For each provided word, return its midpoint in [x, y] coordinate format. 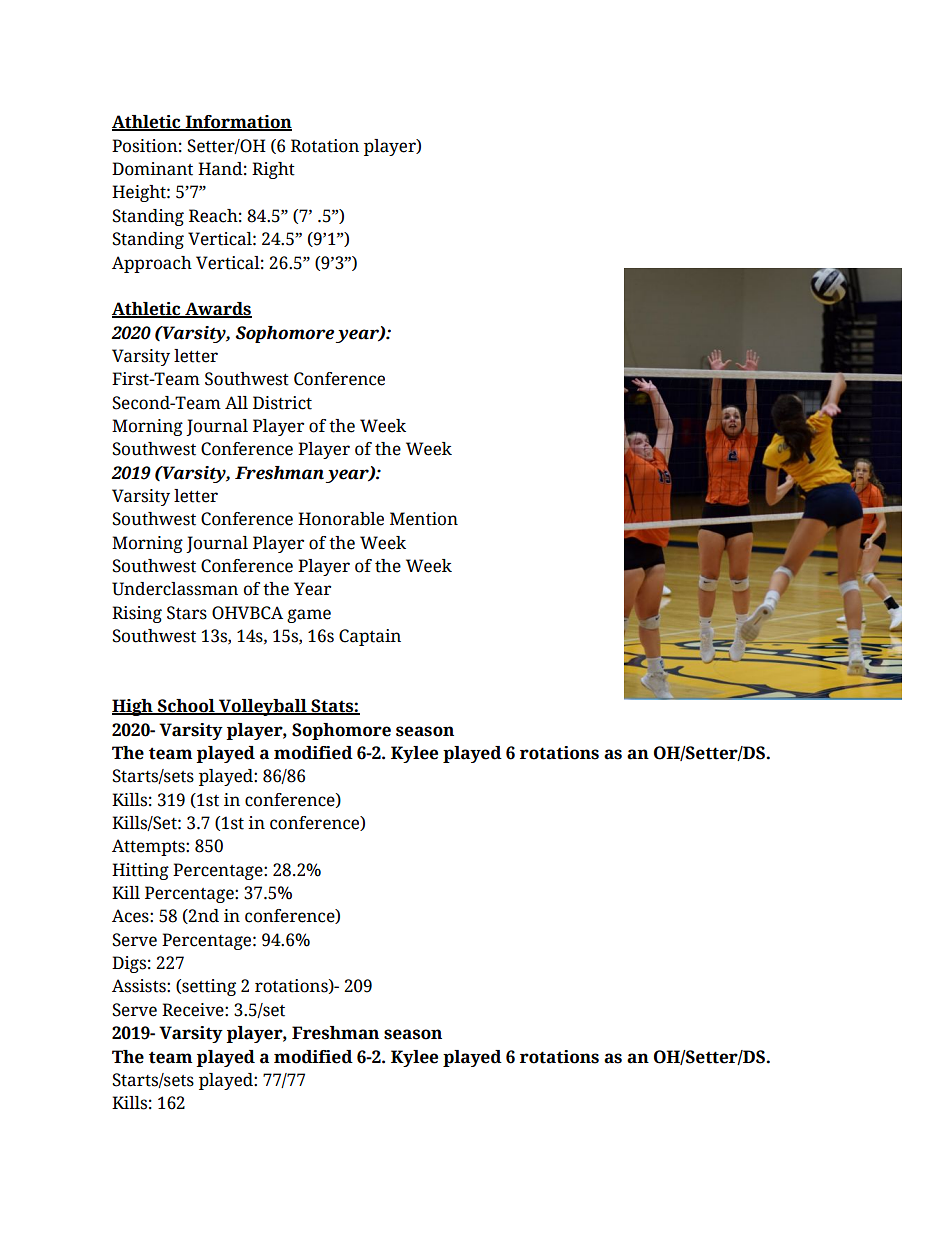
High [133, 707]
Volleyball [263, 707]
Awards [217, 310]
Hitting [140, 871]
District [282, 403]
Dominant [152, 169]
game [309, 616]
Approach [152, 264]
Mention [424, 519]
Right [273, 170]
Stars [187, 613]
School [186, 707]
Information [237, 123]
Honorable [341, 519]
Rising [137, 614]
